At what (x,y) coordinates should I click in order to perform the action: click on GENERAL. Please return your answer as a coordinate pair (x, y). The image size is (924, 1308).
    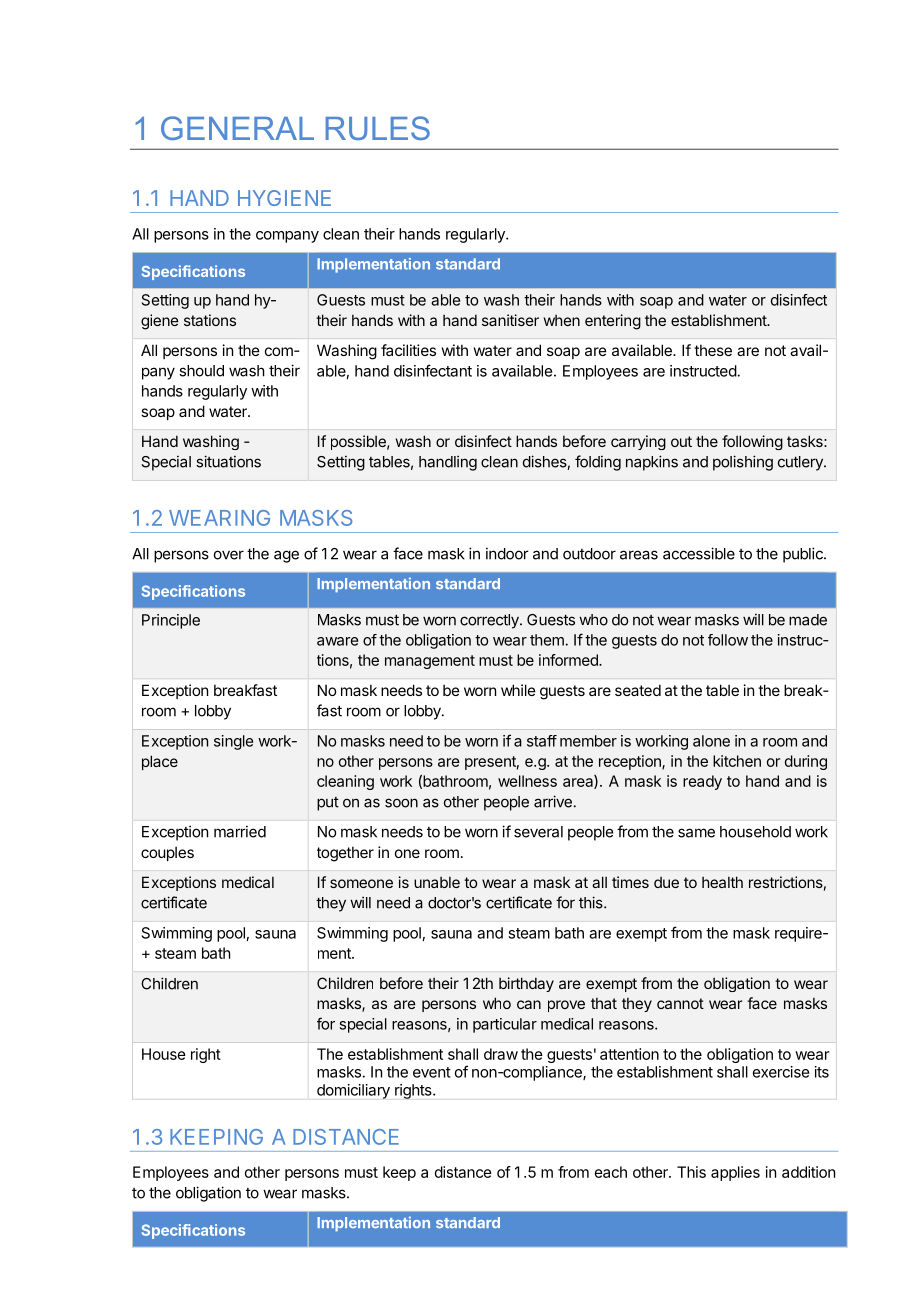
    Looking at the image, I should click on (237, 128).
